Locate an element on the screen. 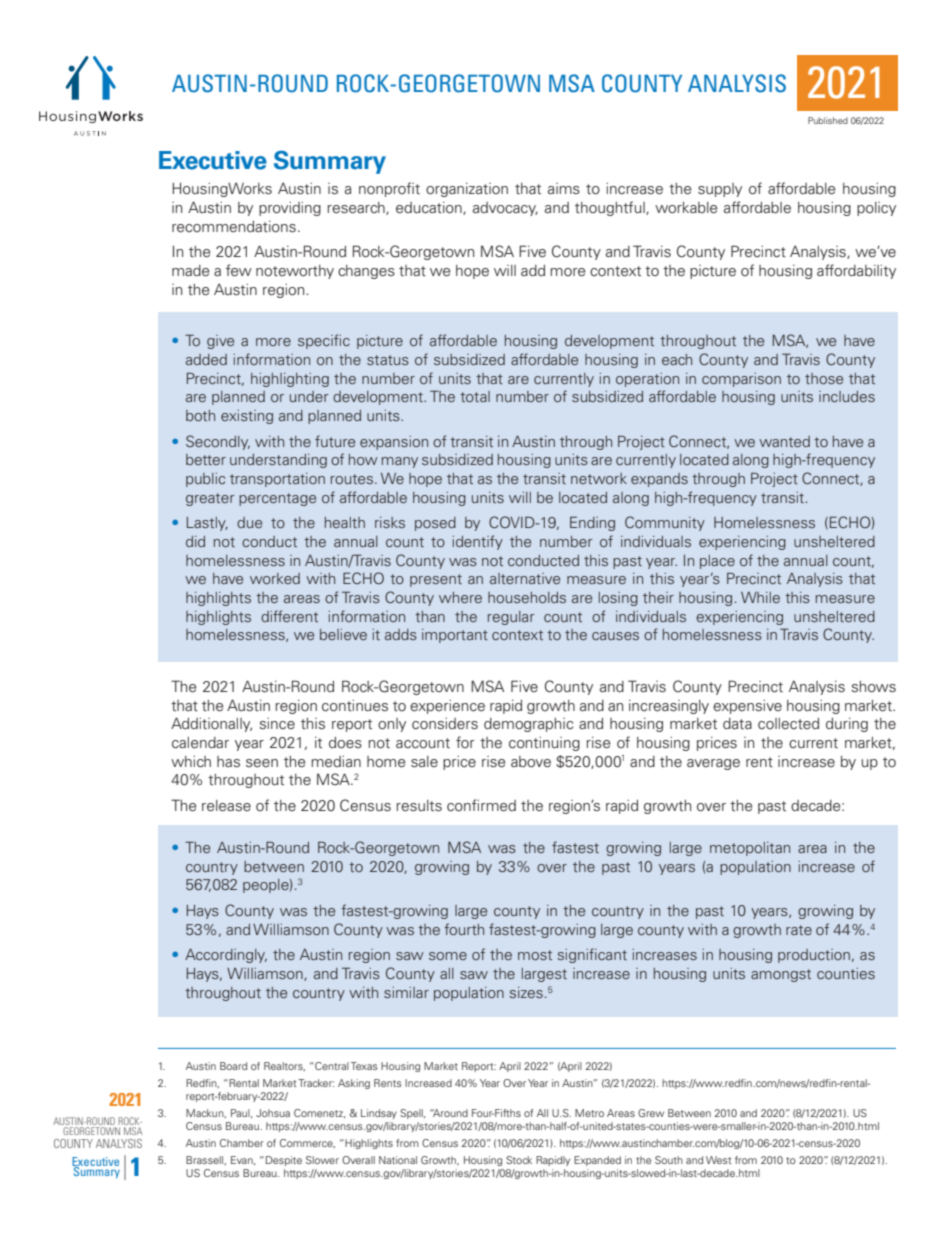 The height and width of the screenshot is (1233, 952). those is located at coordinates (824, 378).
